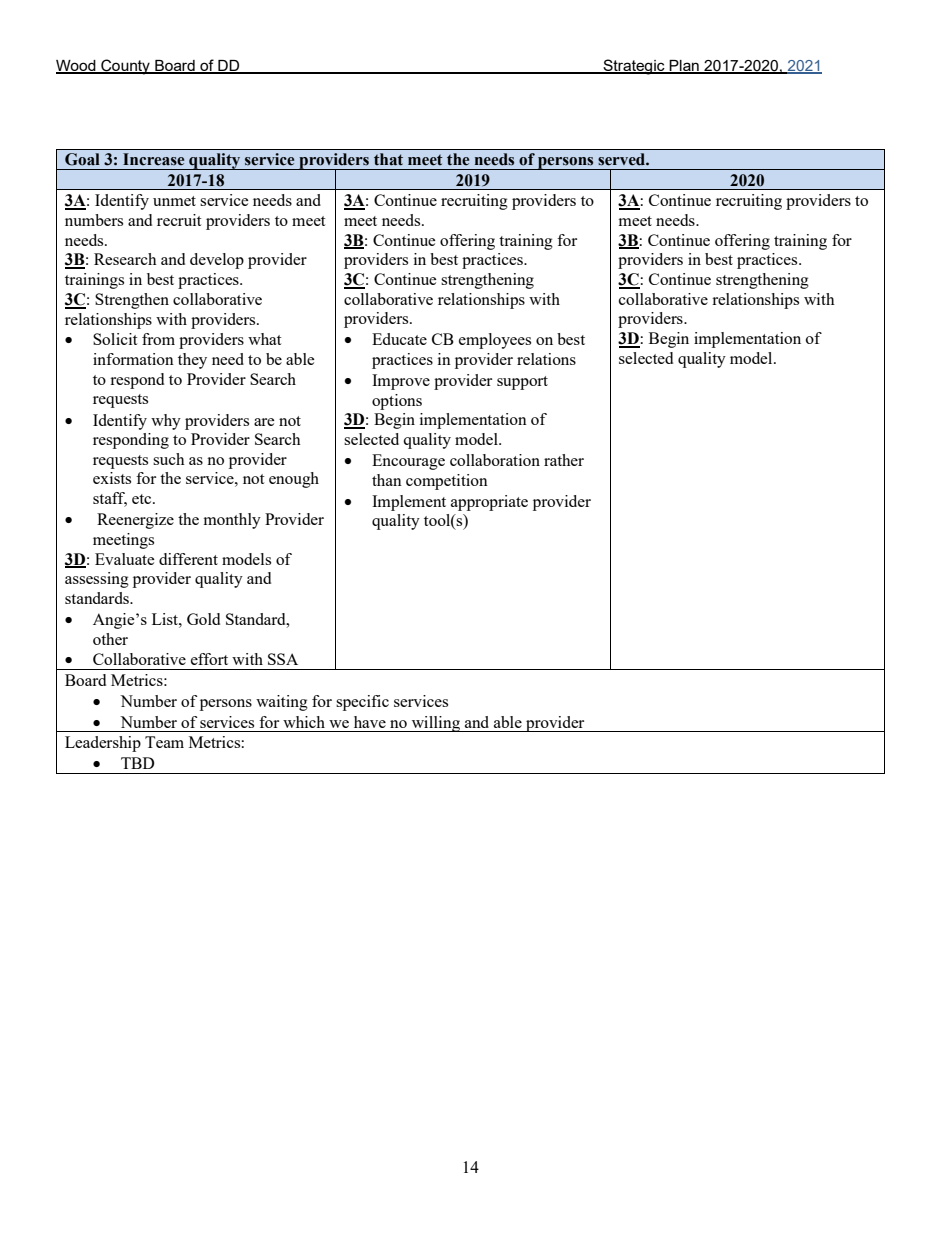  I want to click on employees, so click(495, 341).
